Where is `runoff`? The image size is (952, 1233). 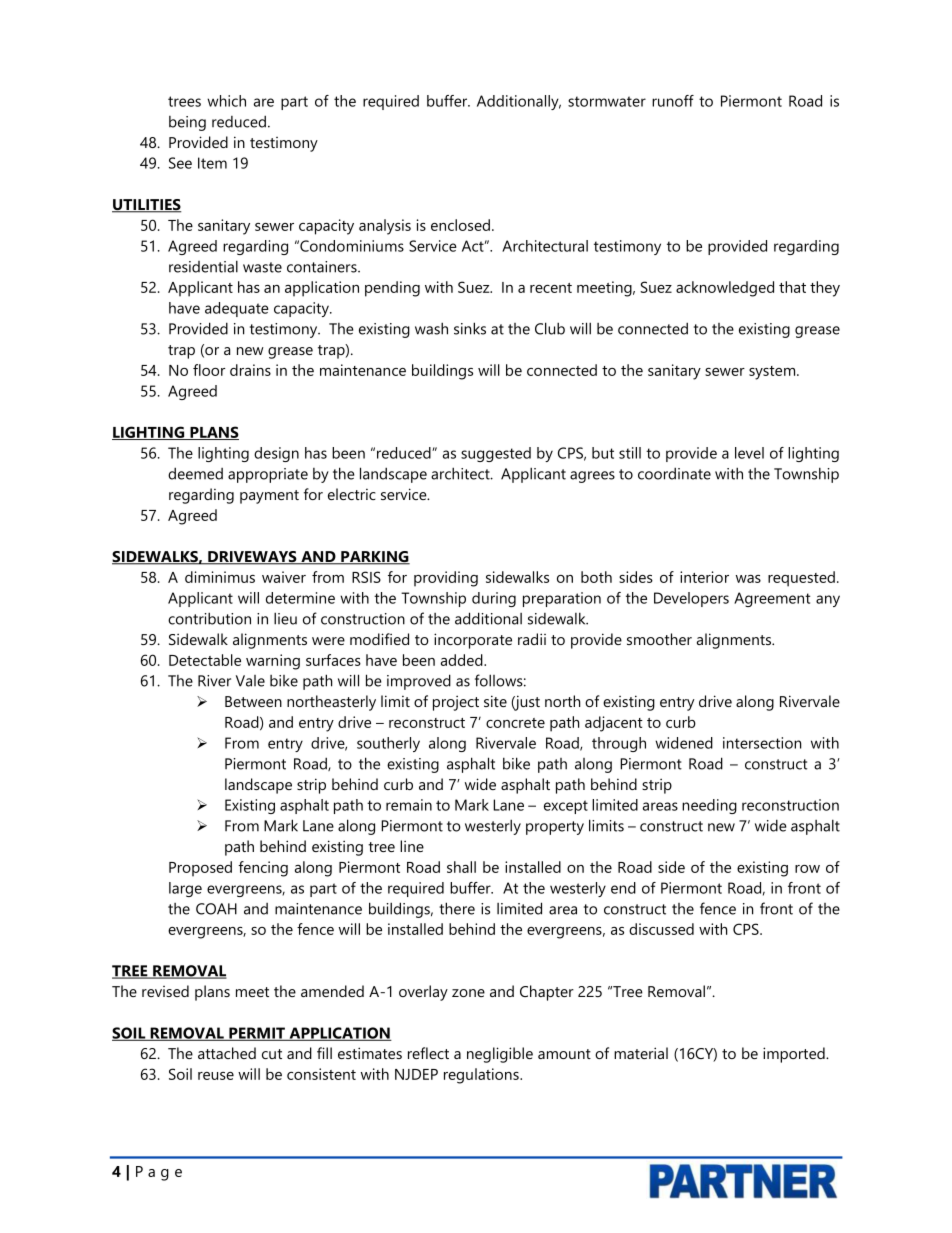 runoff is located at coordinates (673, 101).
